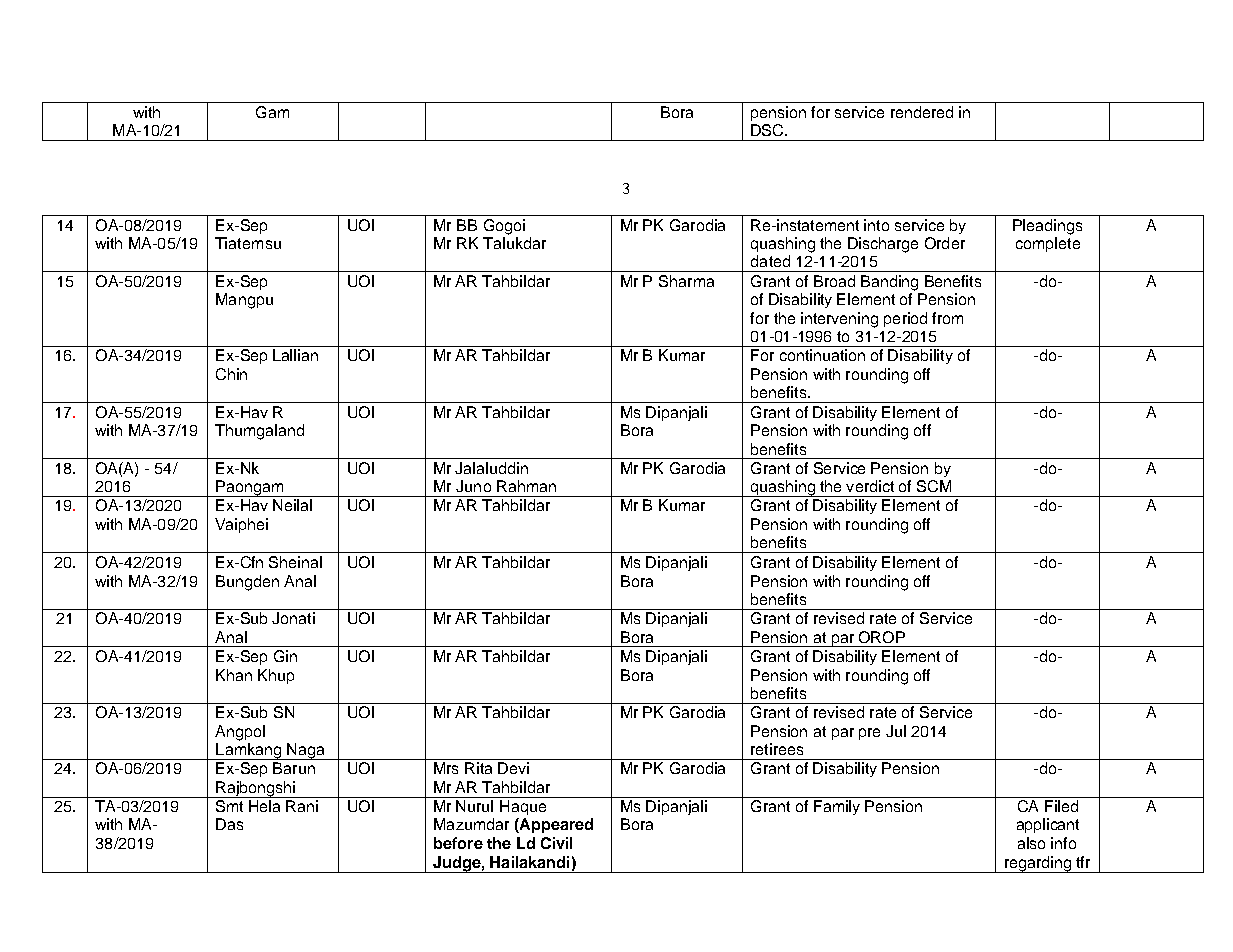 Image resolution: width=1233 pixels, height=952 pixels. I want to click on rendered, so click(922, 112).
